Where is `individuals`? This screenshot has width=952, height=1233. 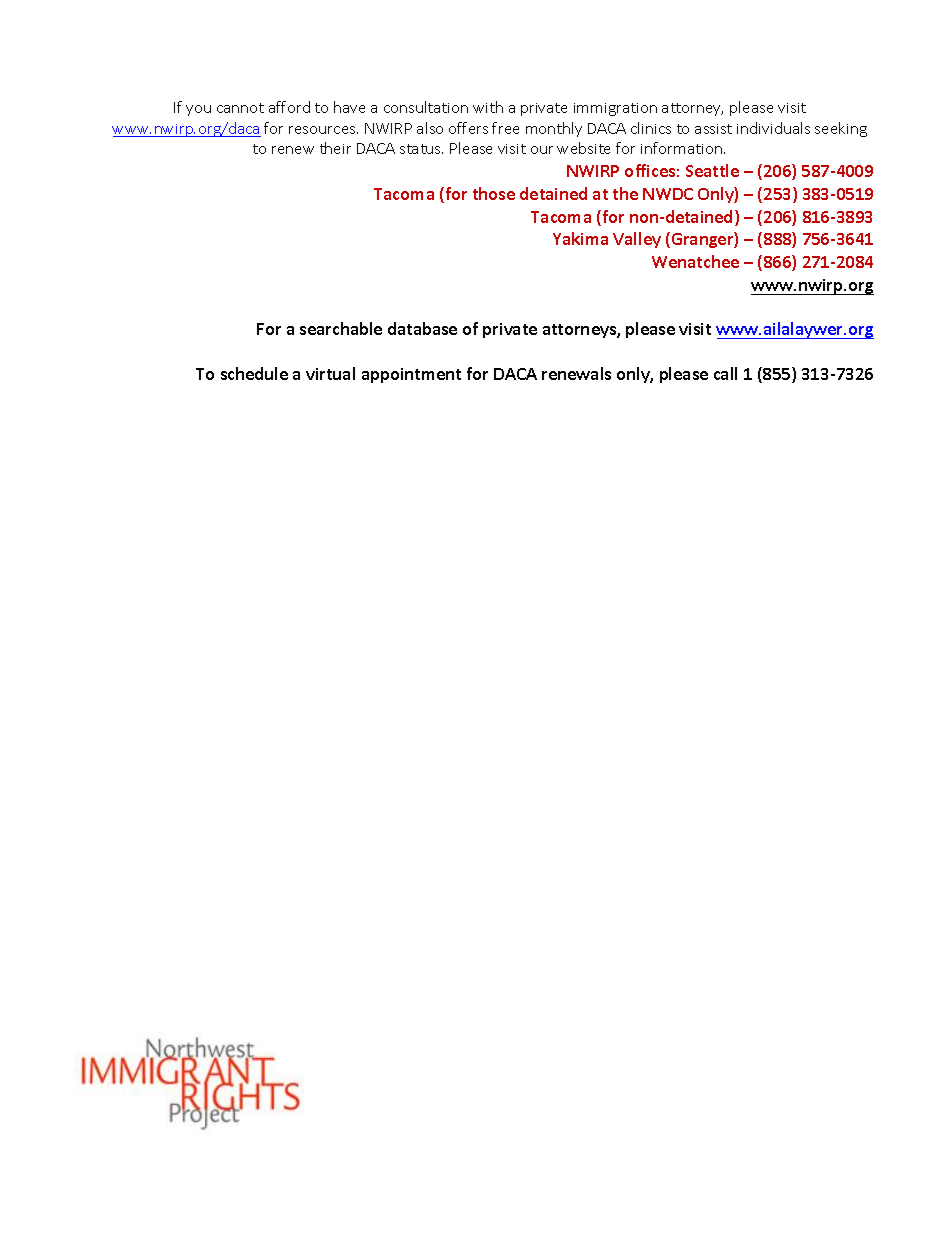 individuals is located at coordinates (773, 128).
